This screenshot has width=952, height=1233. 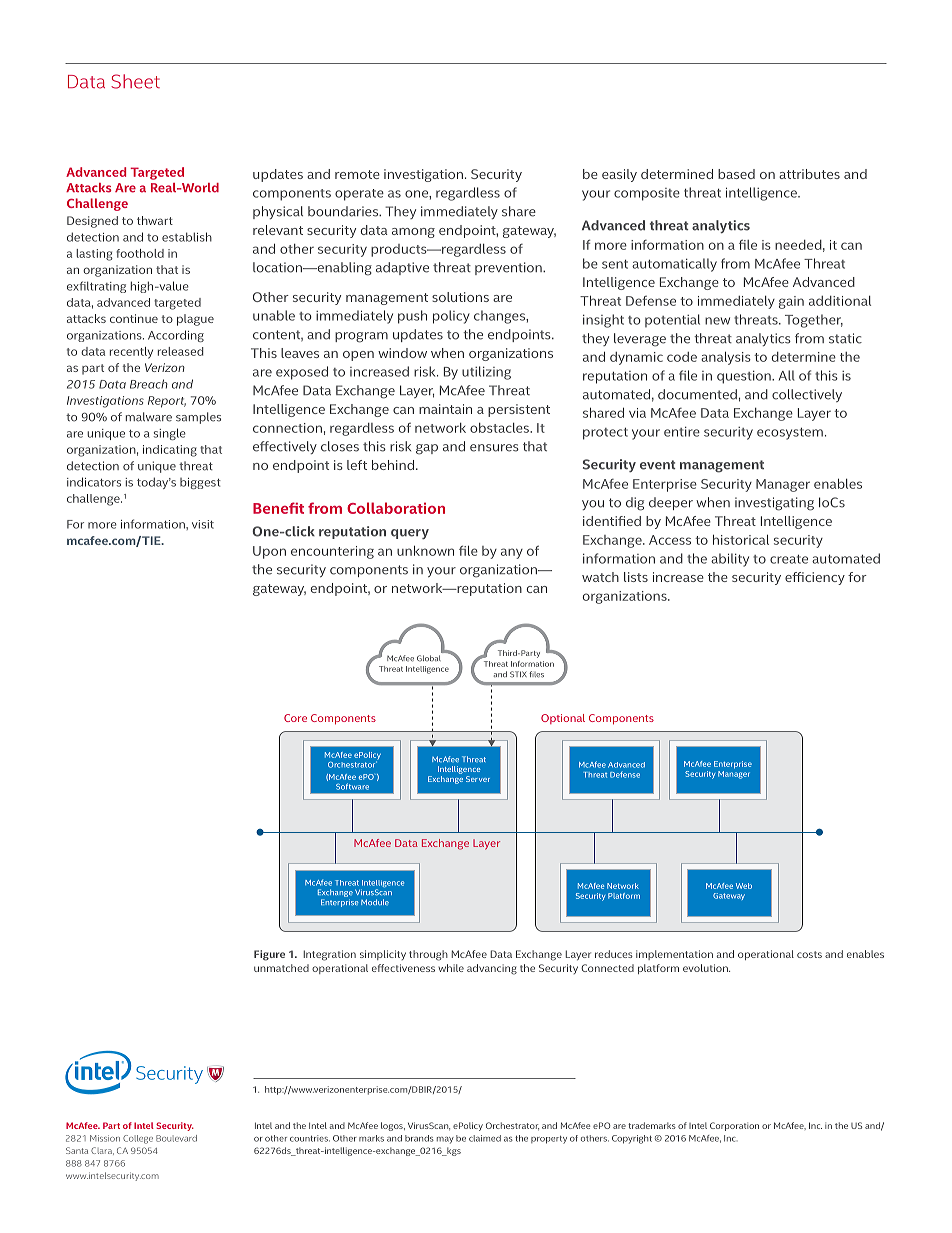 I want to click on remote, so click(x=357, y=174).
